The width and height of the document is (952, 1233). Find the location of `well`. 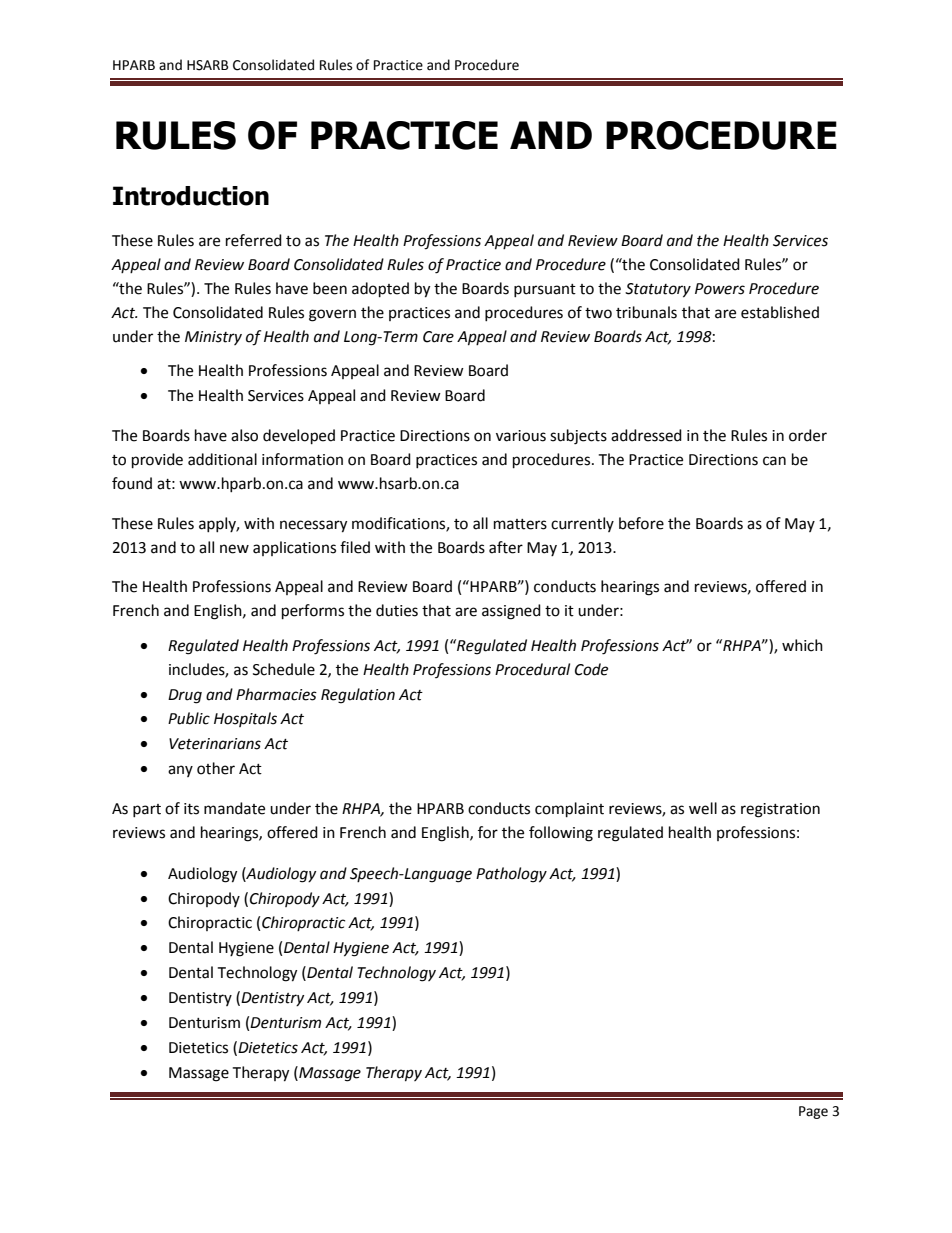

well is located at coordinates (703, 808).
